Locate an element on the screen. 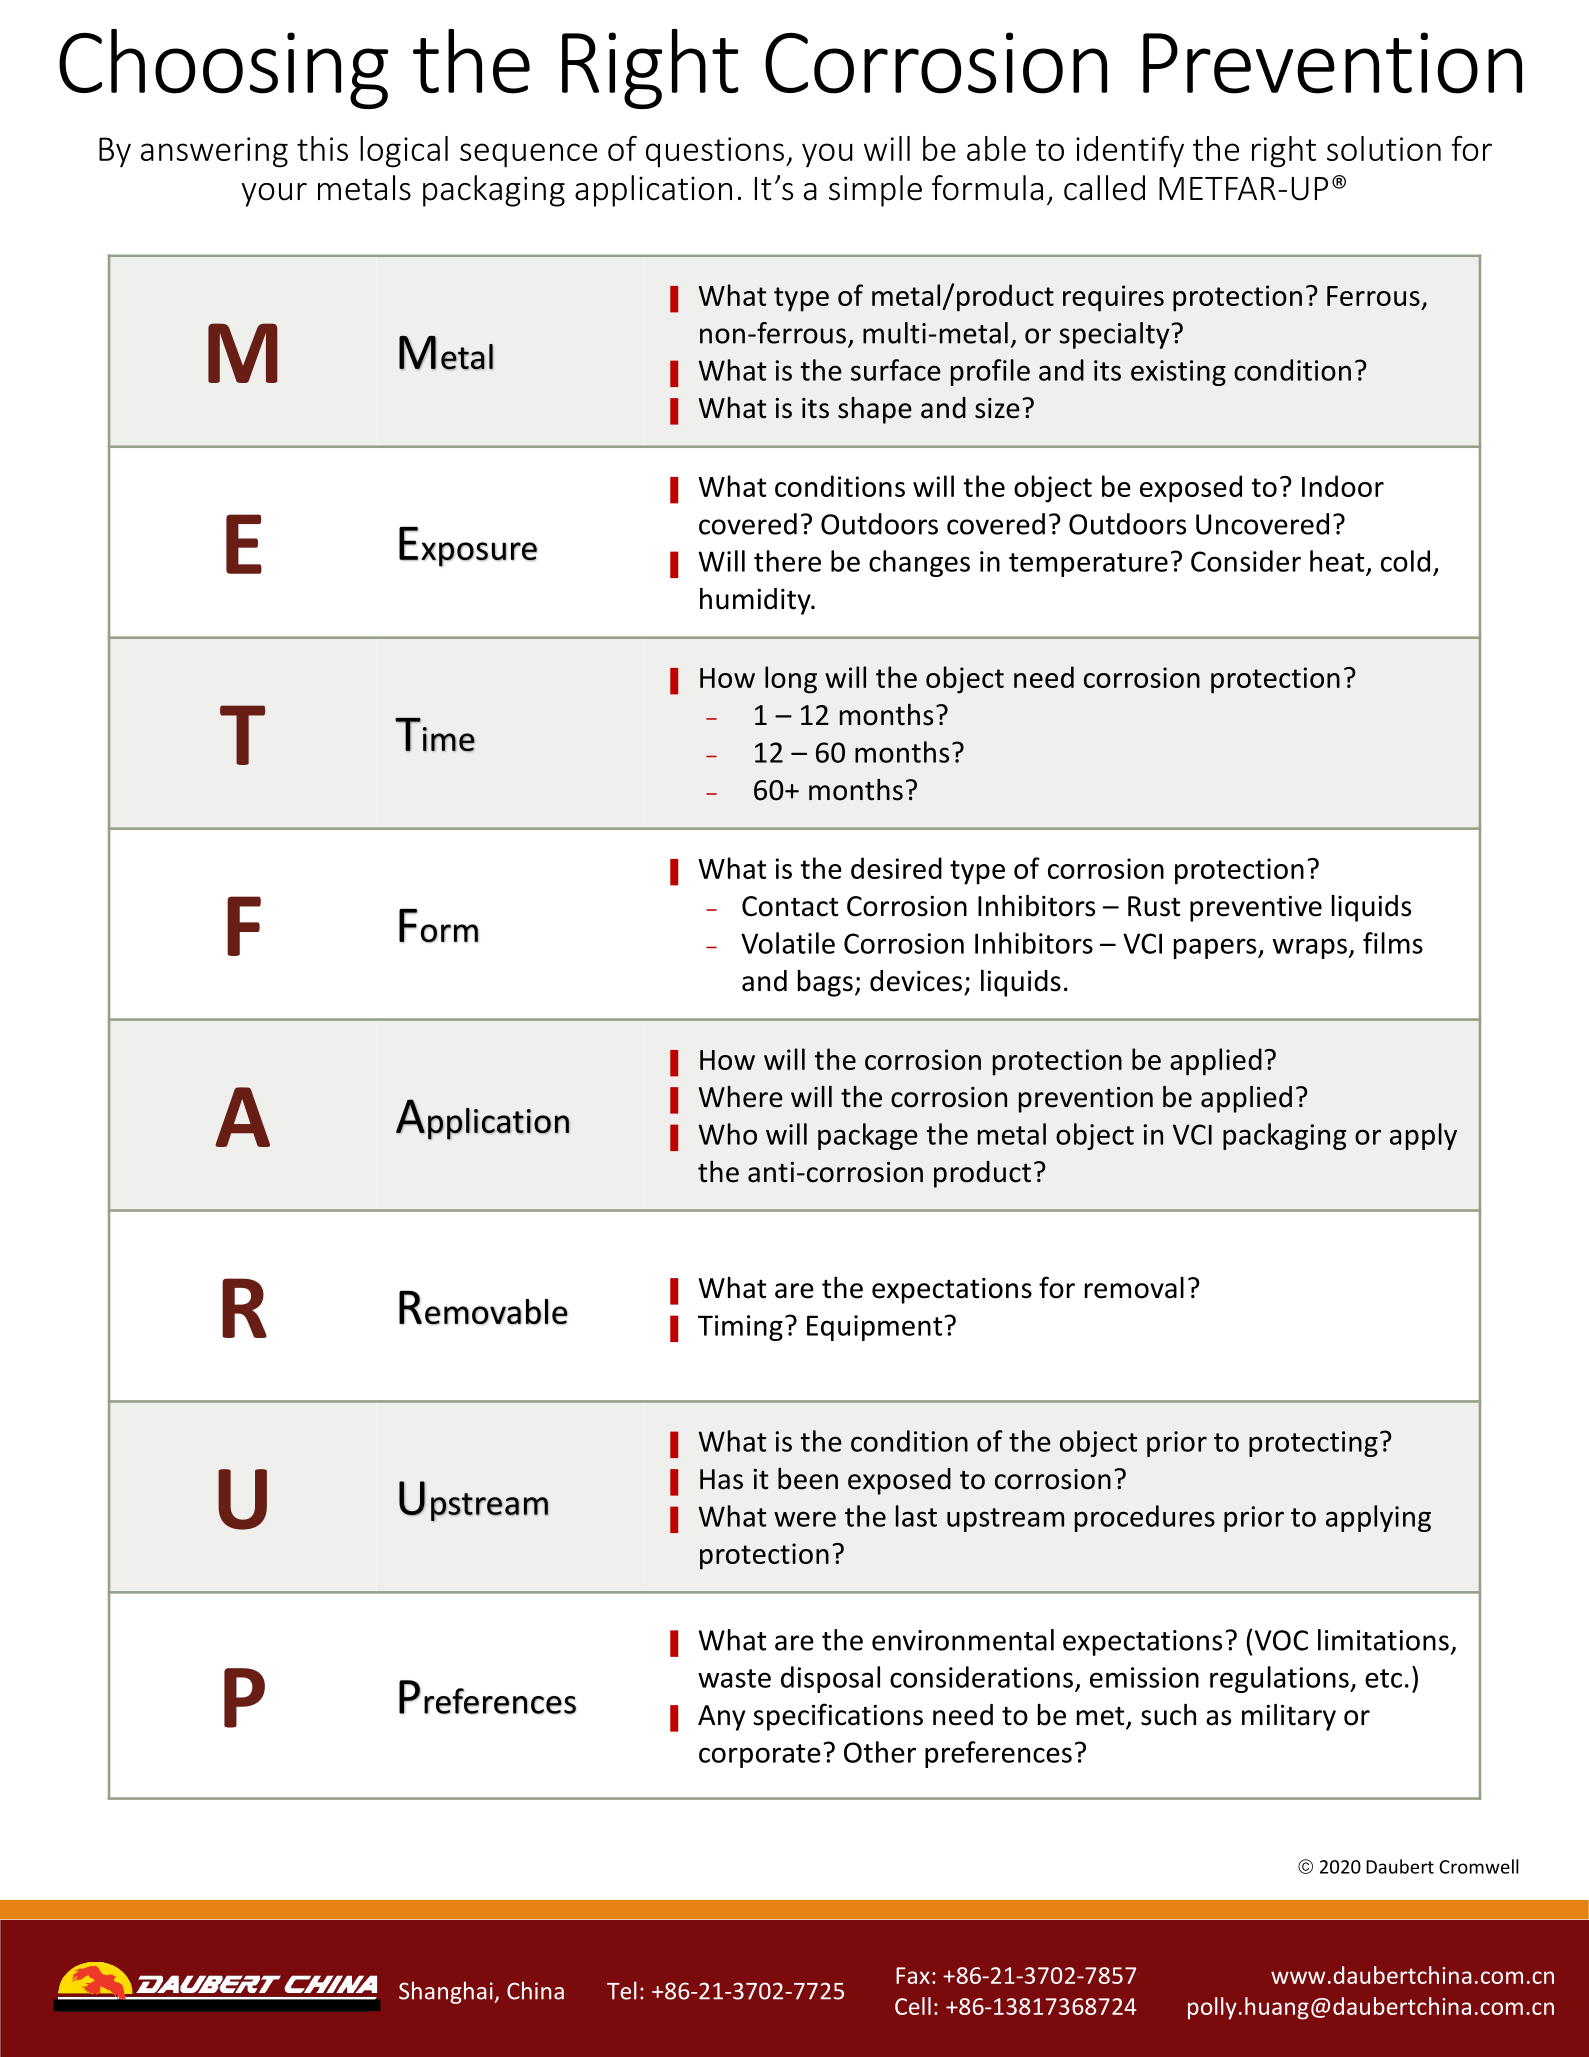 The width and height of the screenshot is (1589, 2057). Indoor is located at coordinates (1343, 486).
